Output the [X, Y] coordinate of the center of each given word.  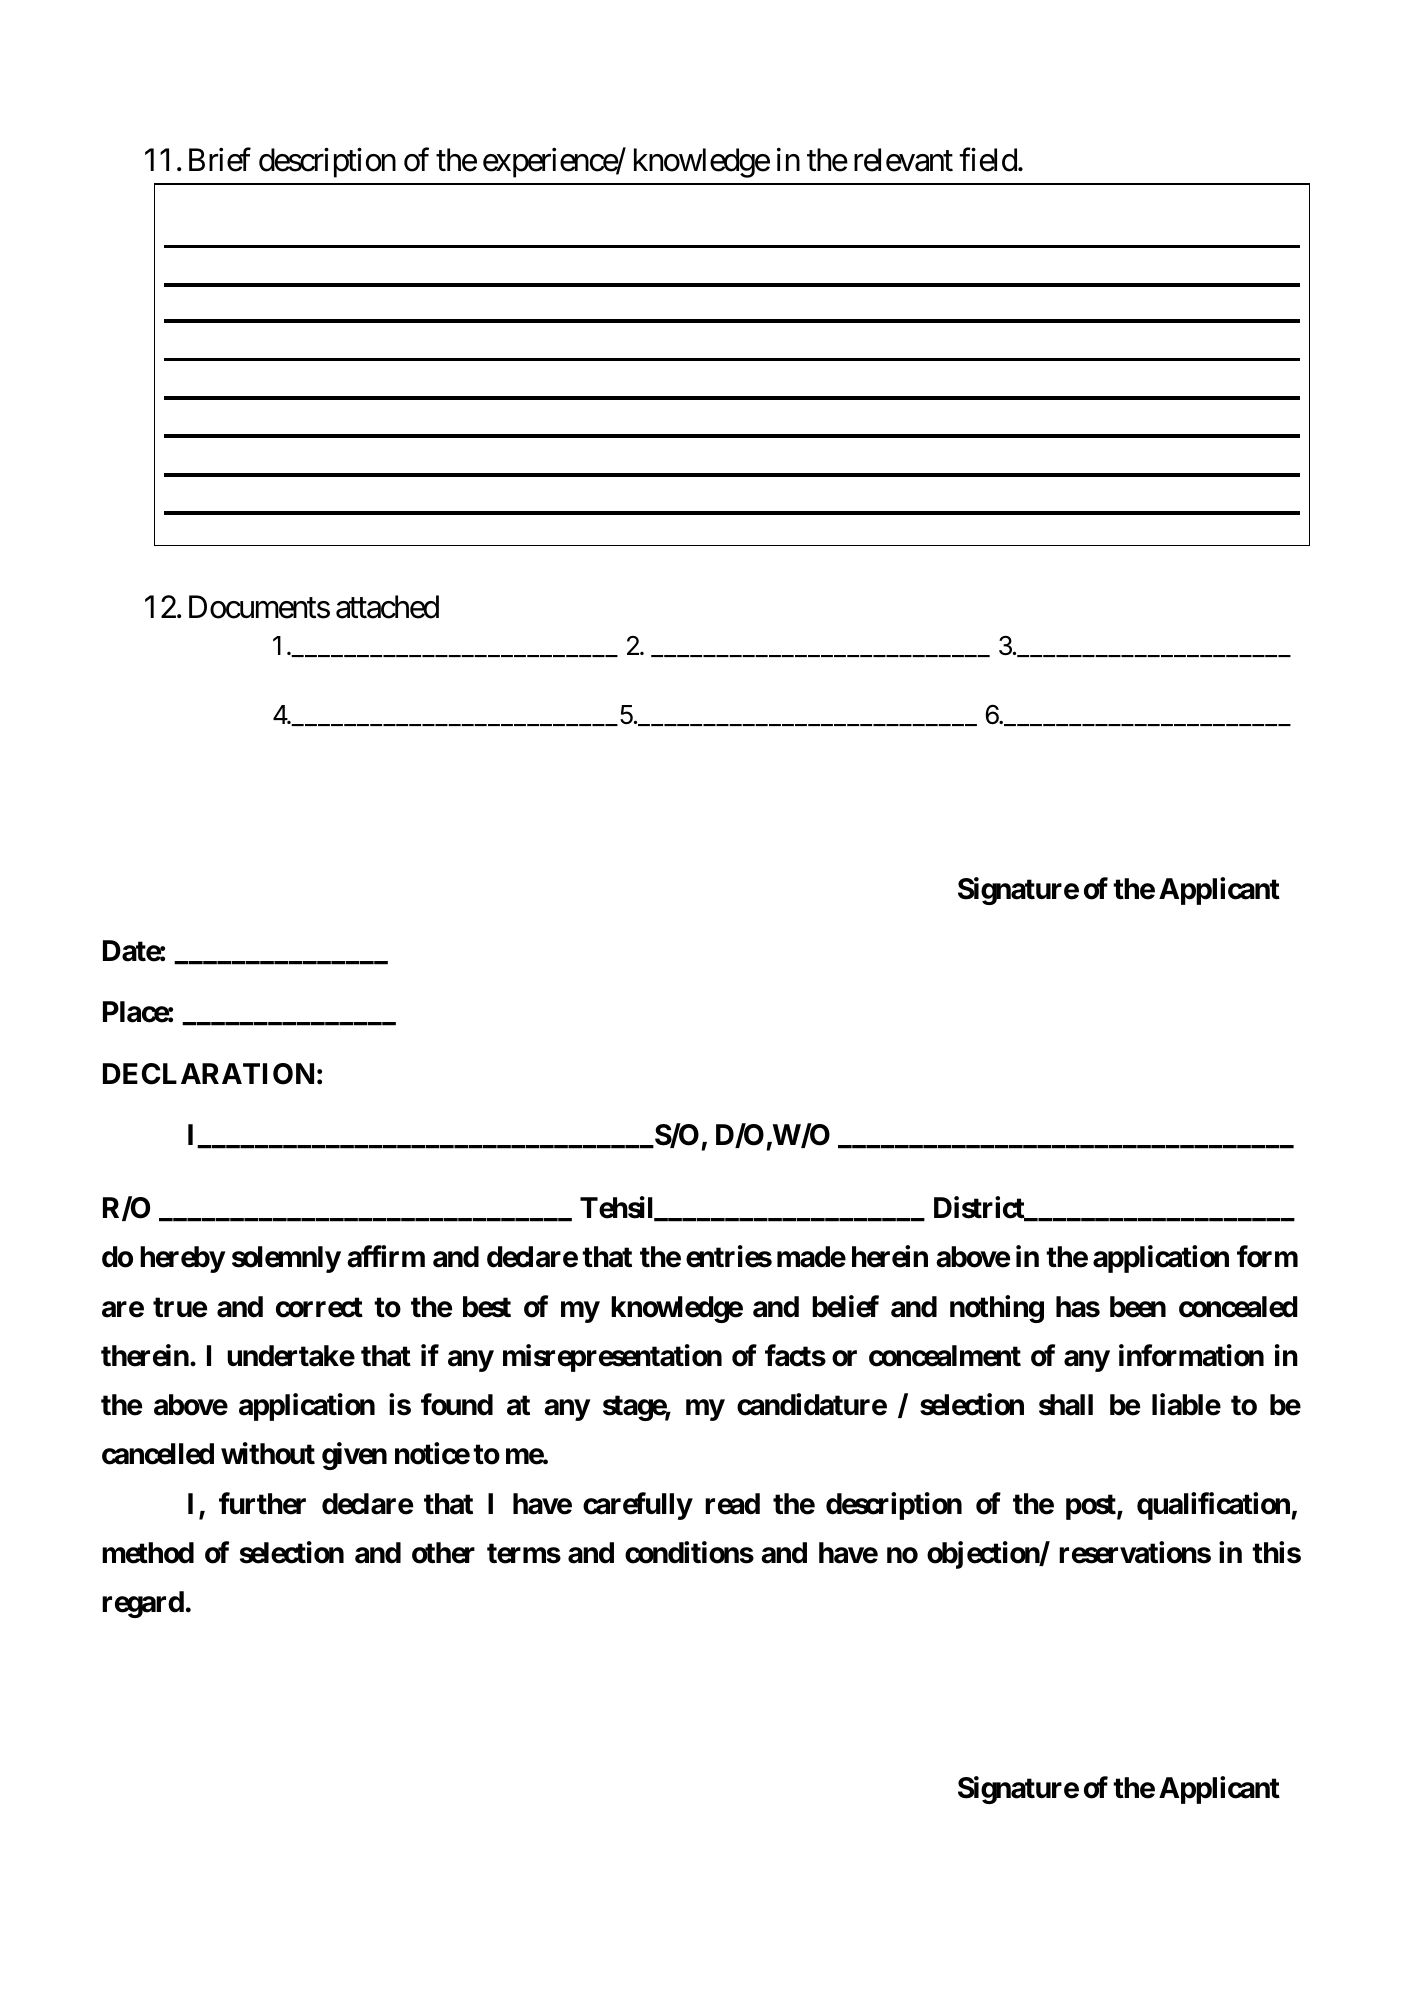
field [988, 160]
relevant [903, 160]
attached [387, 607]
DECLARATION [208, 1074]
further [262, 1503]
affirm [386, 1257]
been [1138, 1307]
